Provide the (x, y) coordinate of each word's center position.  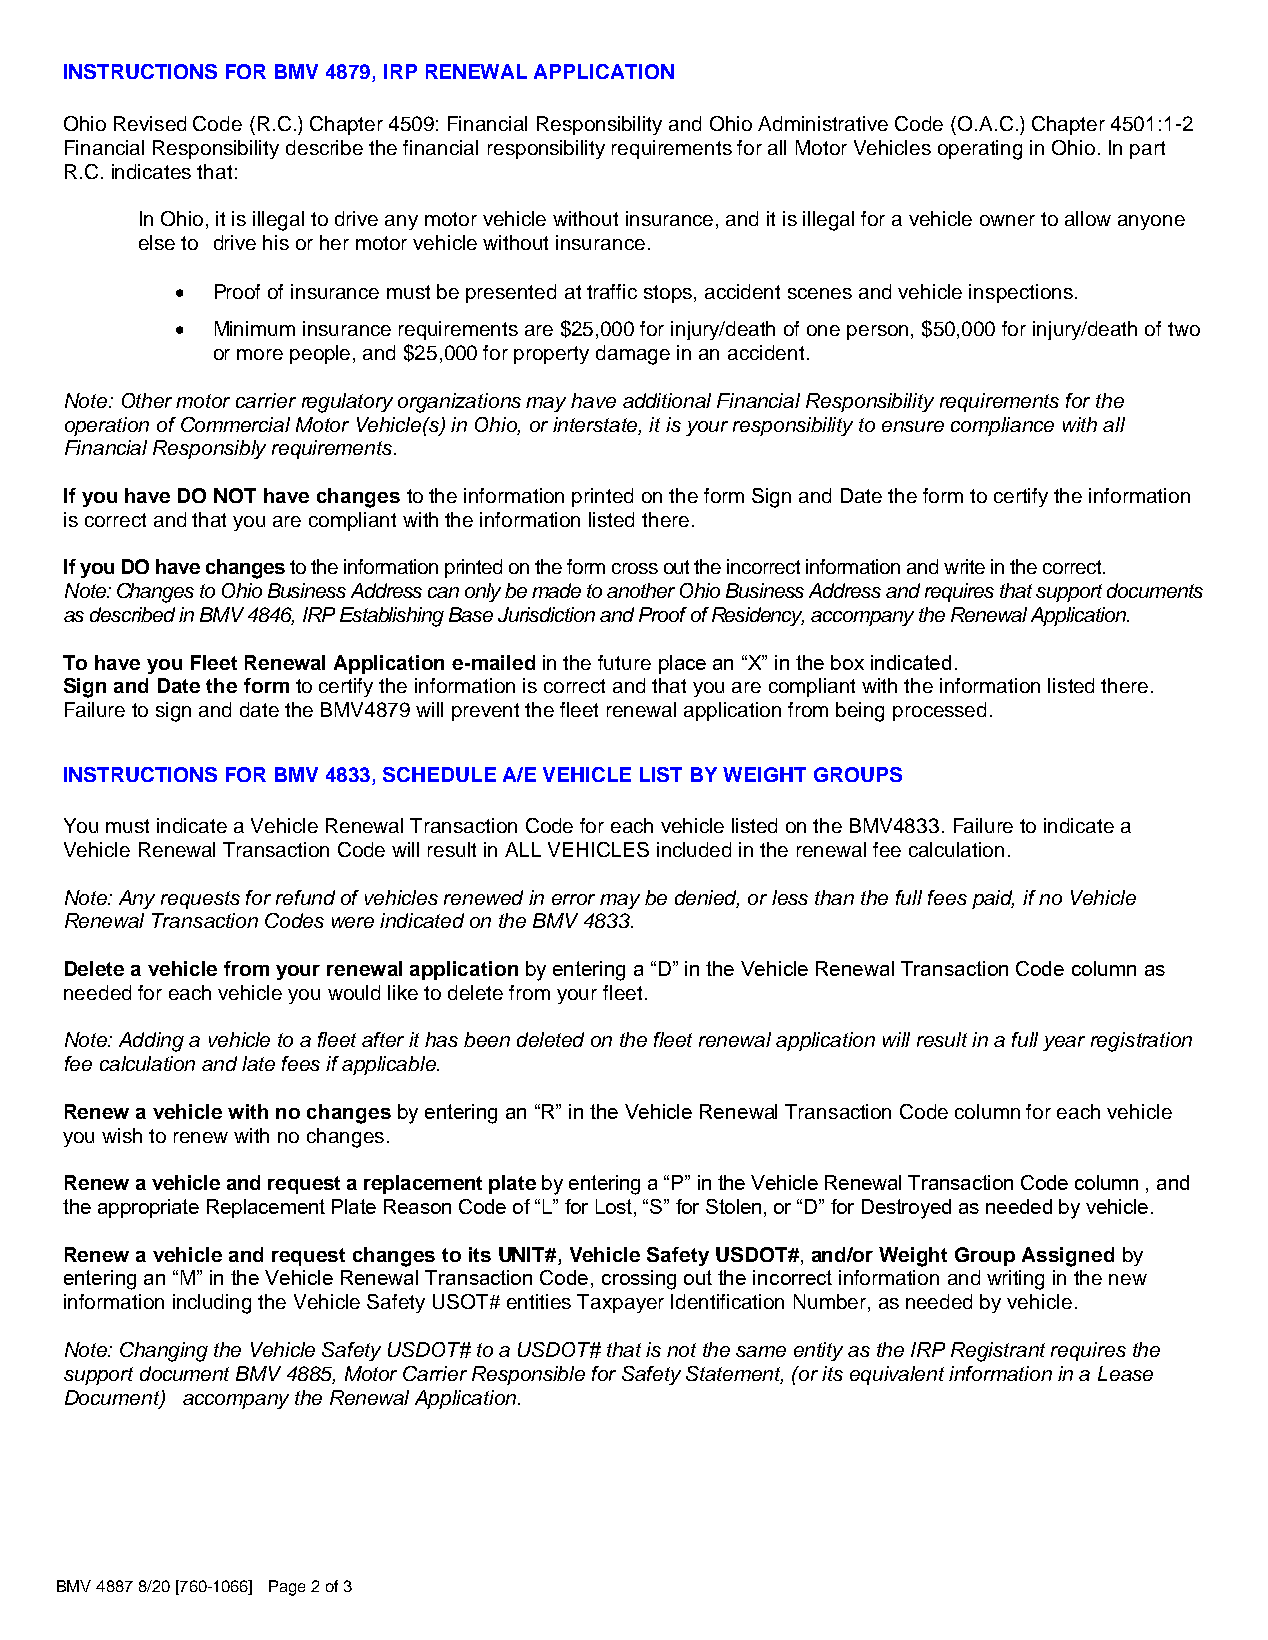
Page (287, 1588)
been (487, 1039)
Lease (1125, 1373)
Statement (734, 1375)
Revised (150, 123)
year (1064, 1043)
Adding (151, 1042)
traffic (612, 291)
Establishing (392, 617)
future (624, 662)
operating (980, 150)
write (964, 566)
